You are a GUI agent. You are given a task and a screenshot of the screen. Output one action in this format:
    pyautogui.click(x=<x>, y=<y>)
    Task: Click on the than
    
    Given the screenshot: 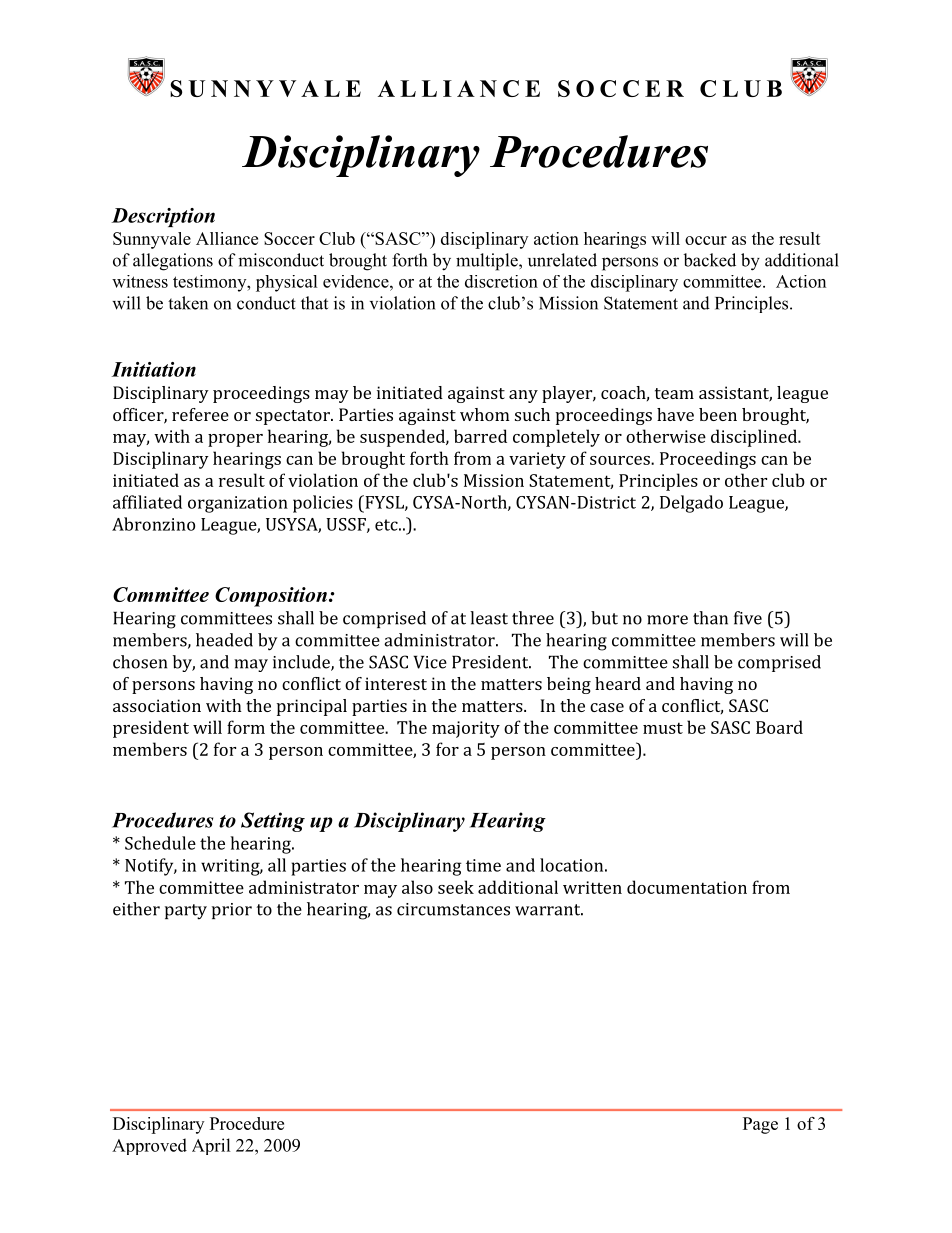 What is the action you would take?
    pyautogui.click(x=710, y=618)
